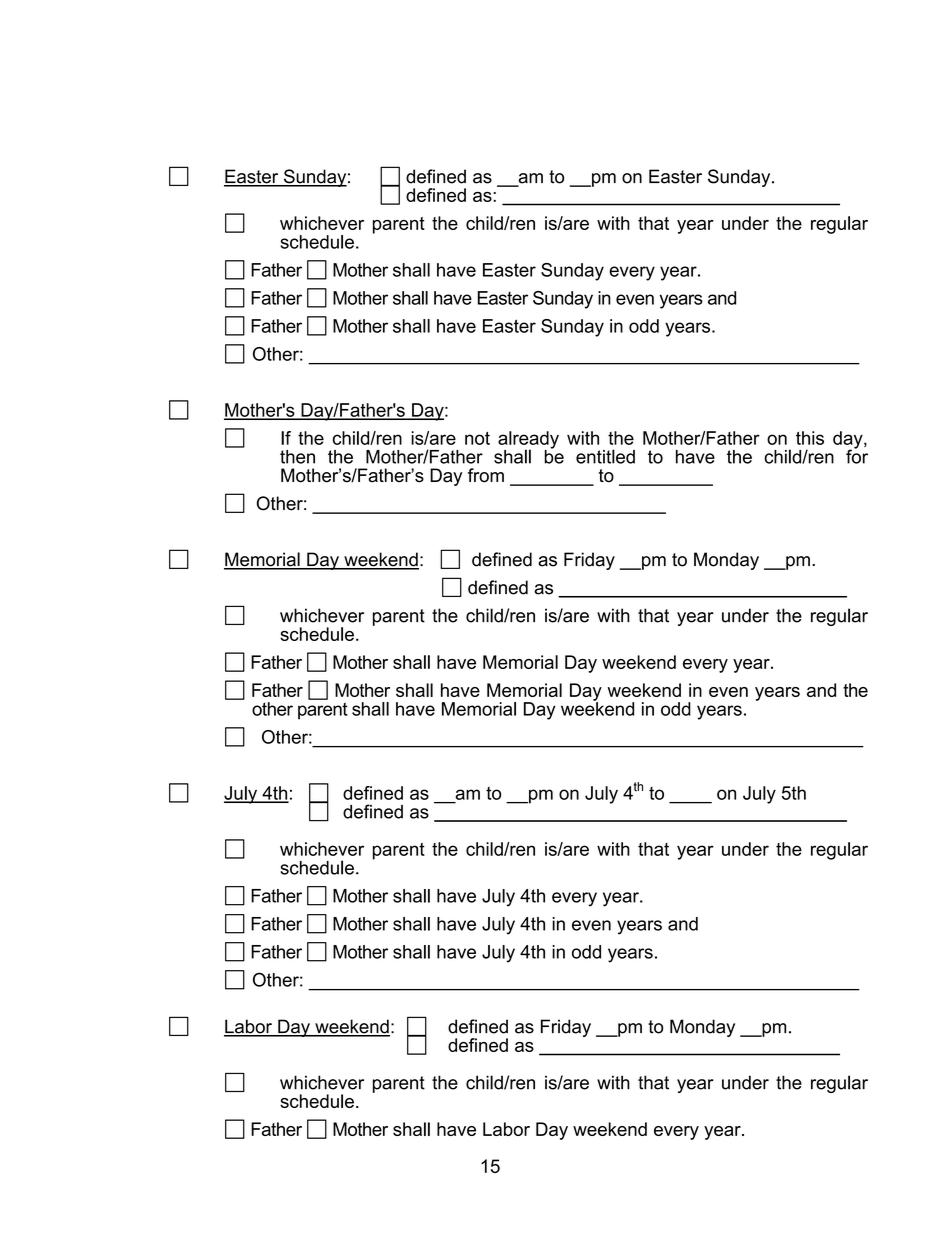 This screenshot has height=1233, width=952. What do you see at coordinates (297, 457) in the screenshot?
I see `then` at bounding box center [297, 457].
